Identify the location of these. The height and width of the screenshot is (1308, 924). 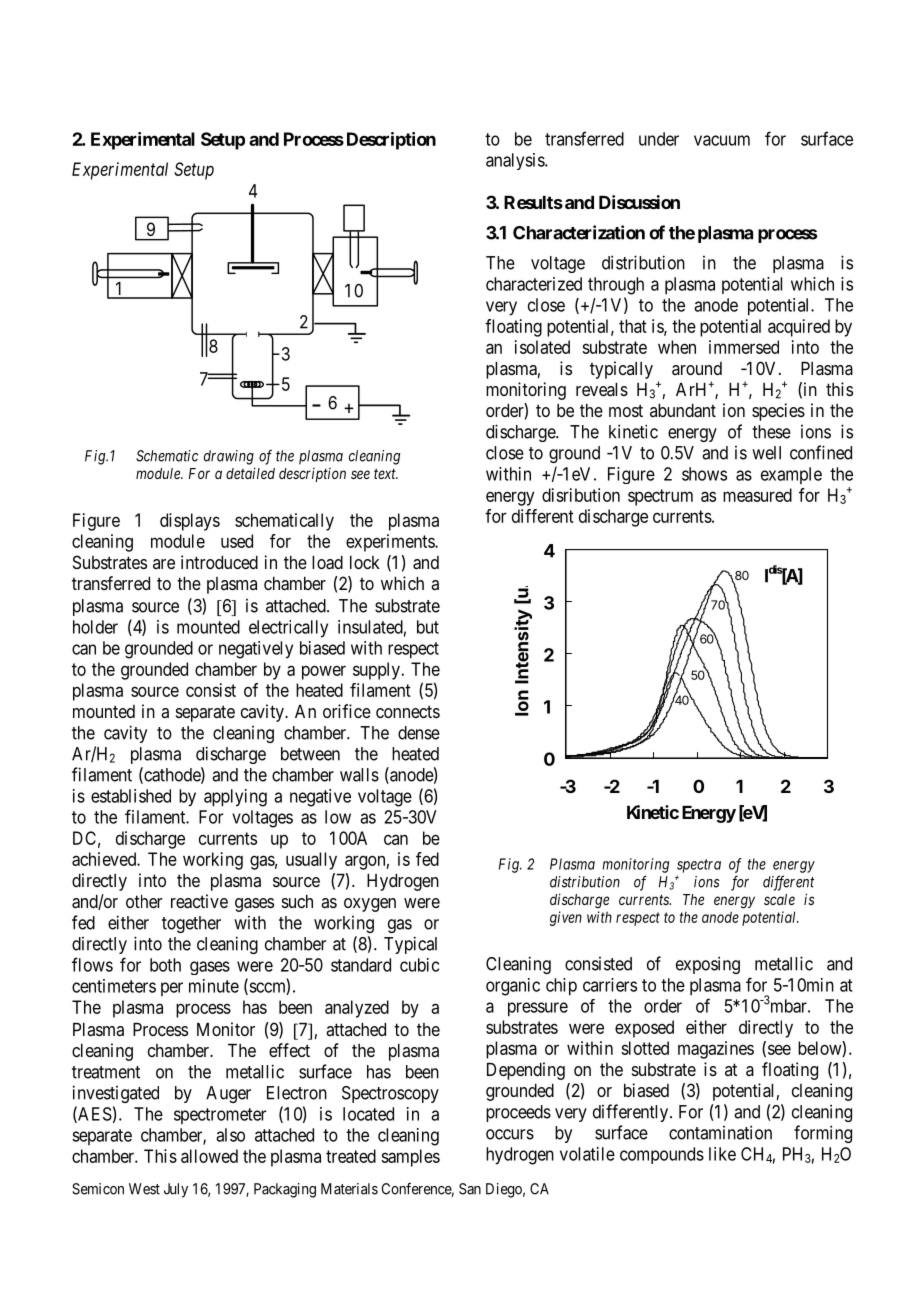
(771, 432).
